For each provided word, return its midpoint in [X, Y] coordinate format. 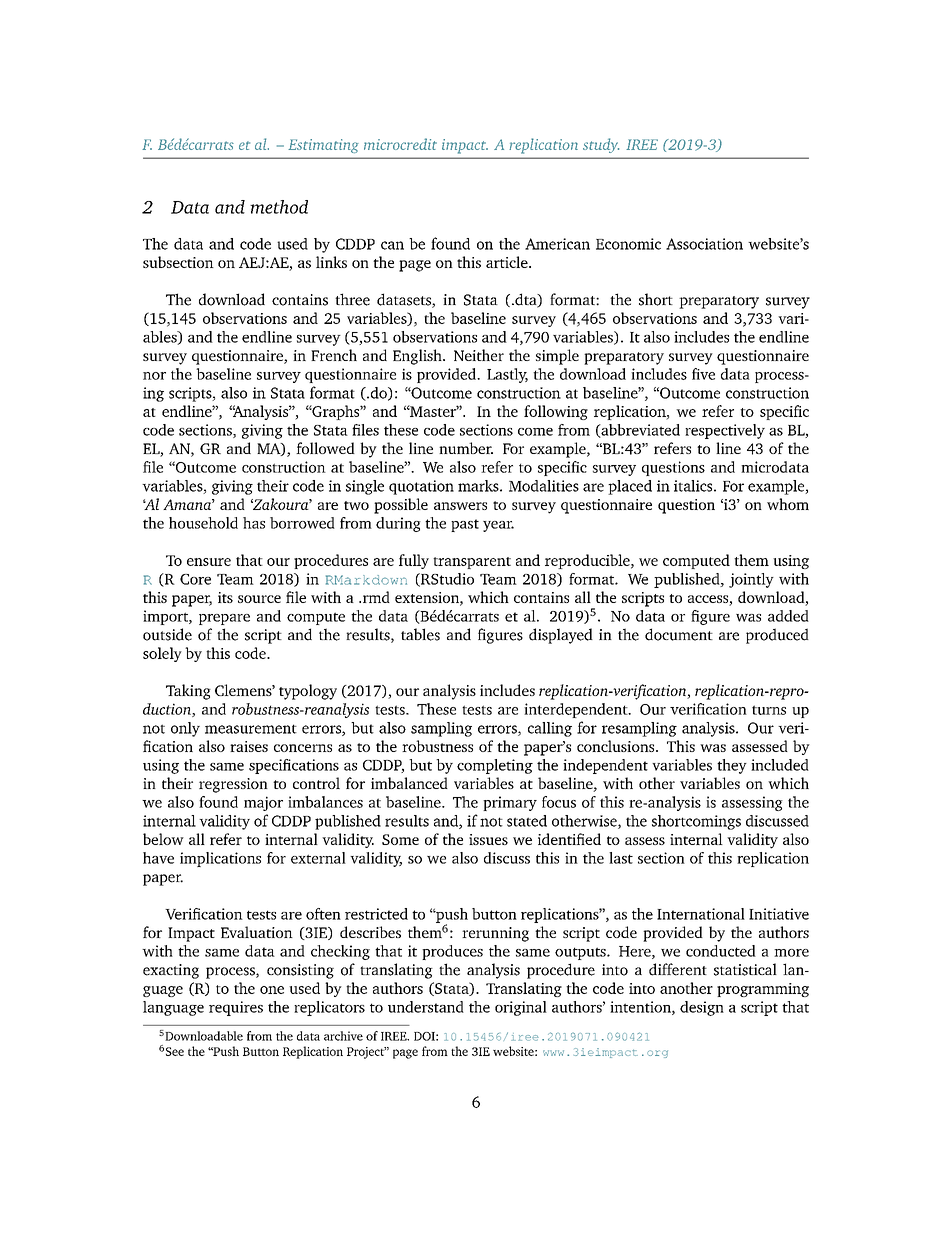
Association [704, 244]
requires [236, 1008]
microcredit [400, 144]
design [702, 1008]
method [279, 207]
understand [426, 1007]
